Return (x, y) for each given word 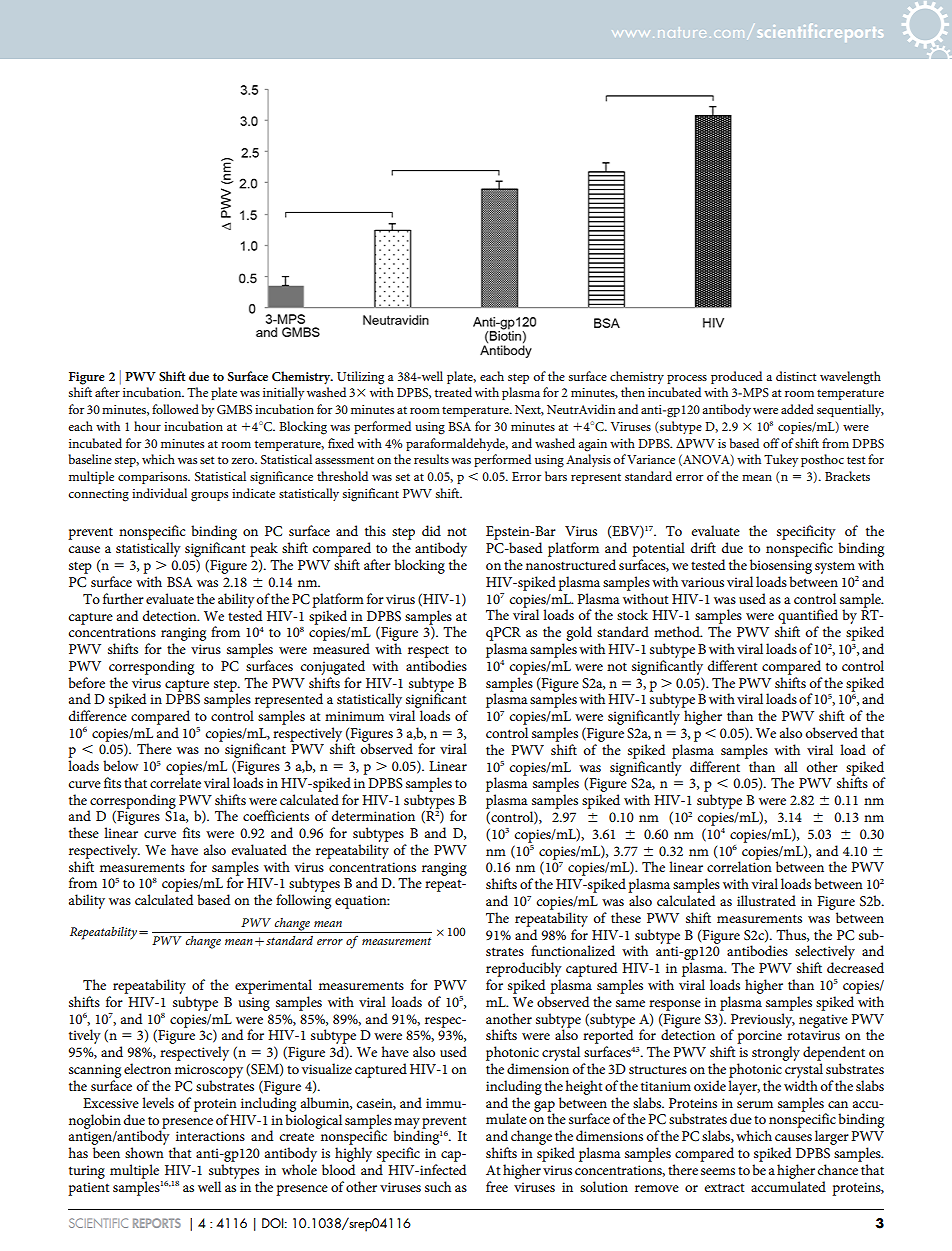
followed (175, 409)
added (797, 409)
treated (453, 392)
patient (89, 1189)
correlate (175, 782)
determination (373, 815)
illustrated (766, 900)
